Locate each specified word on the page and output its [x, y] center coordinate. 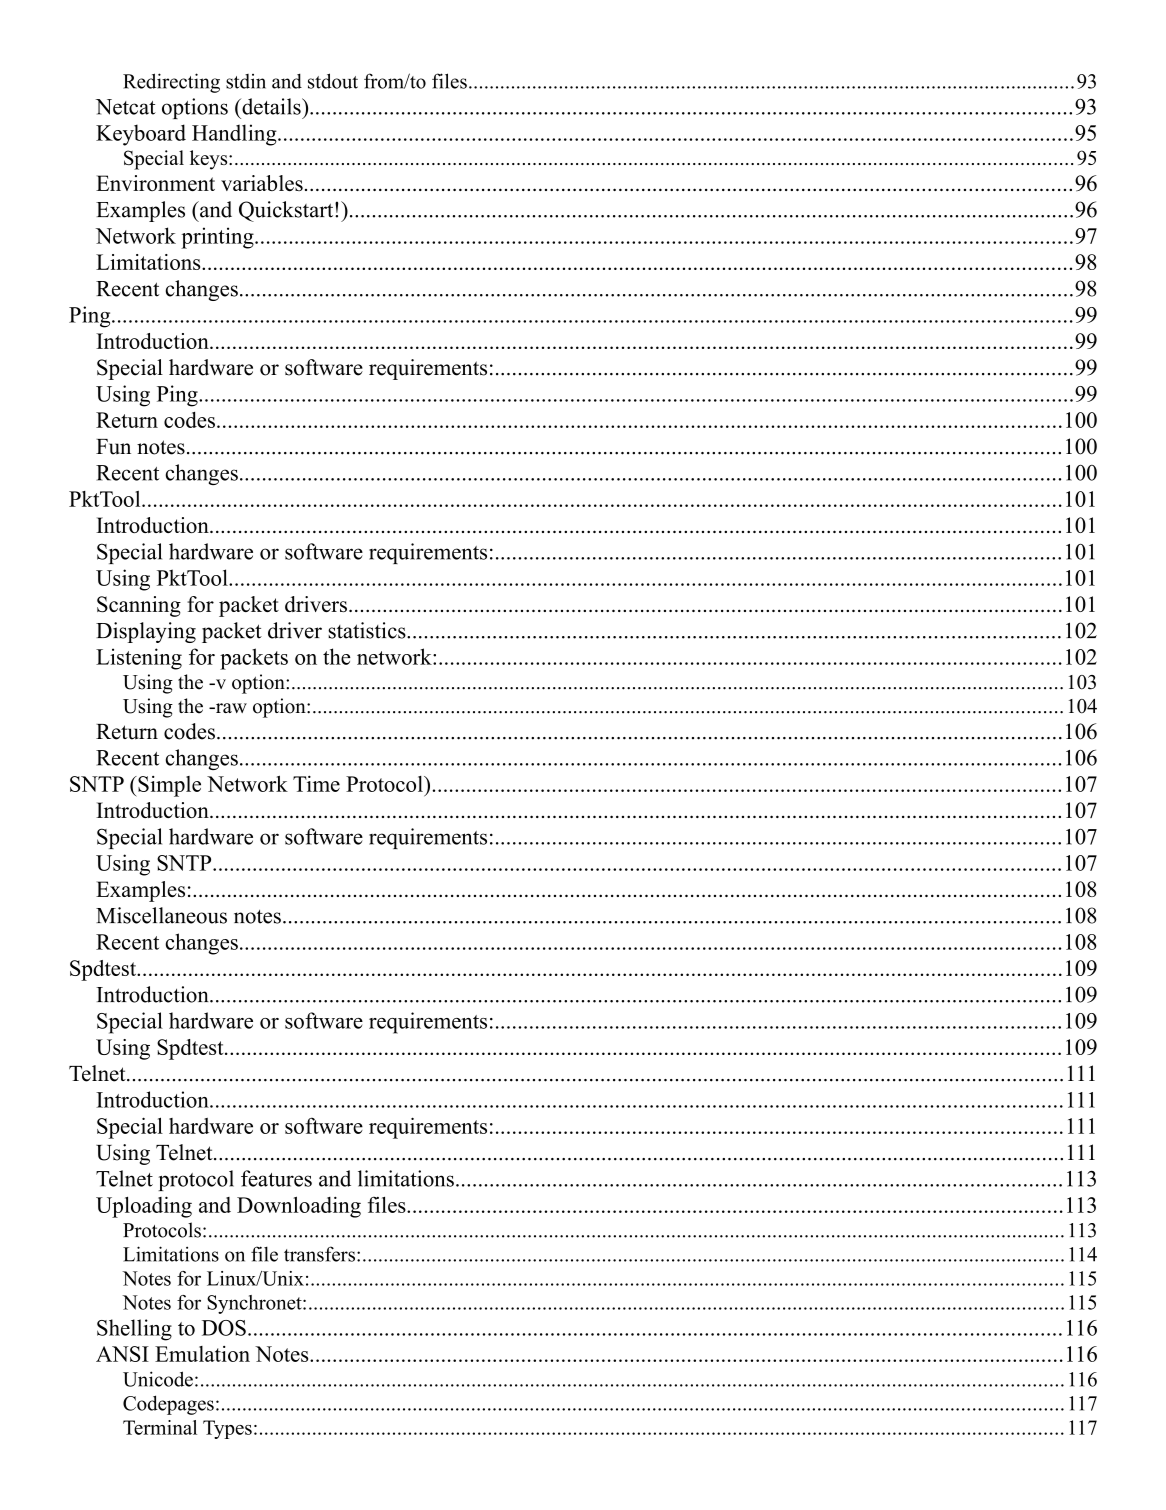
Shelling [134, 1330]
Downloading [299, 1207]
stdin [246, 81]
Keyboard [141, 135]
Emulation [202, 1354]
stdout [333, 81]
